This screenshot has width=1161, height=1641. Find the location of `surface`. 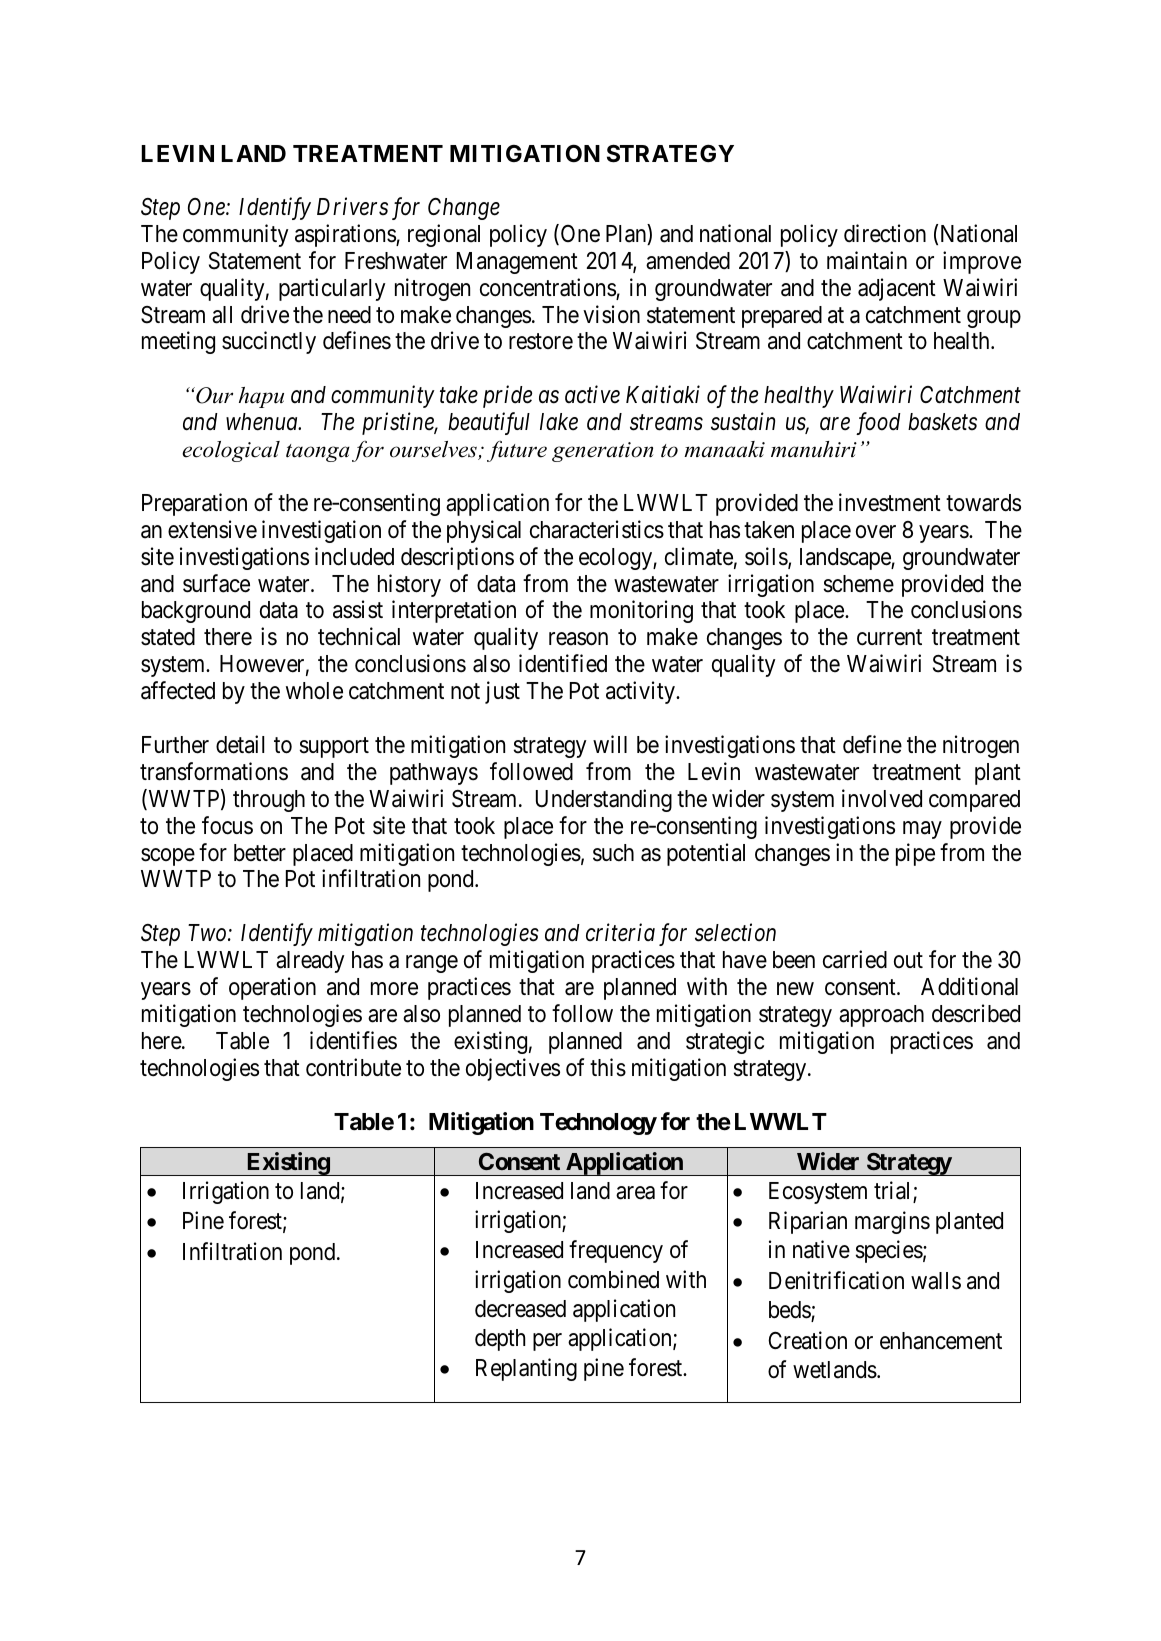

surface is located at coordinates (216, 583).
